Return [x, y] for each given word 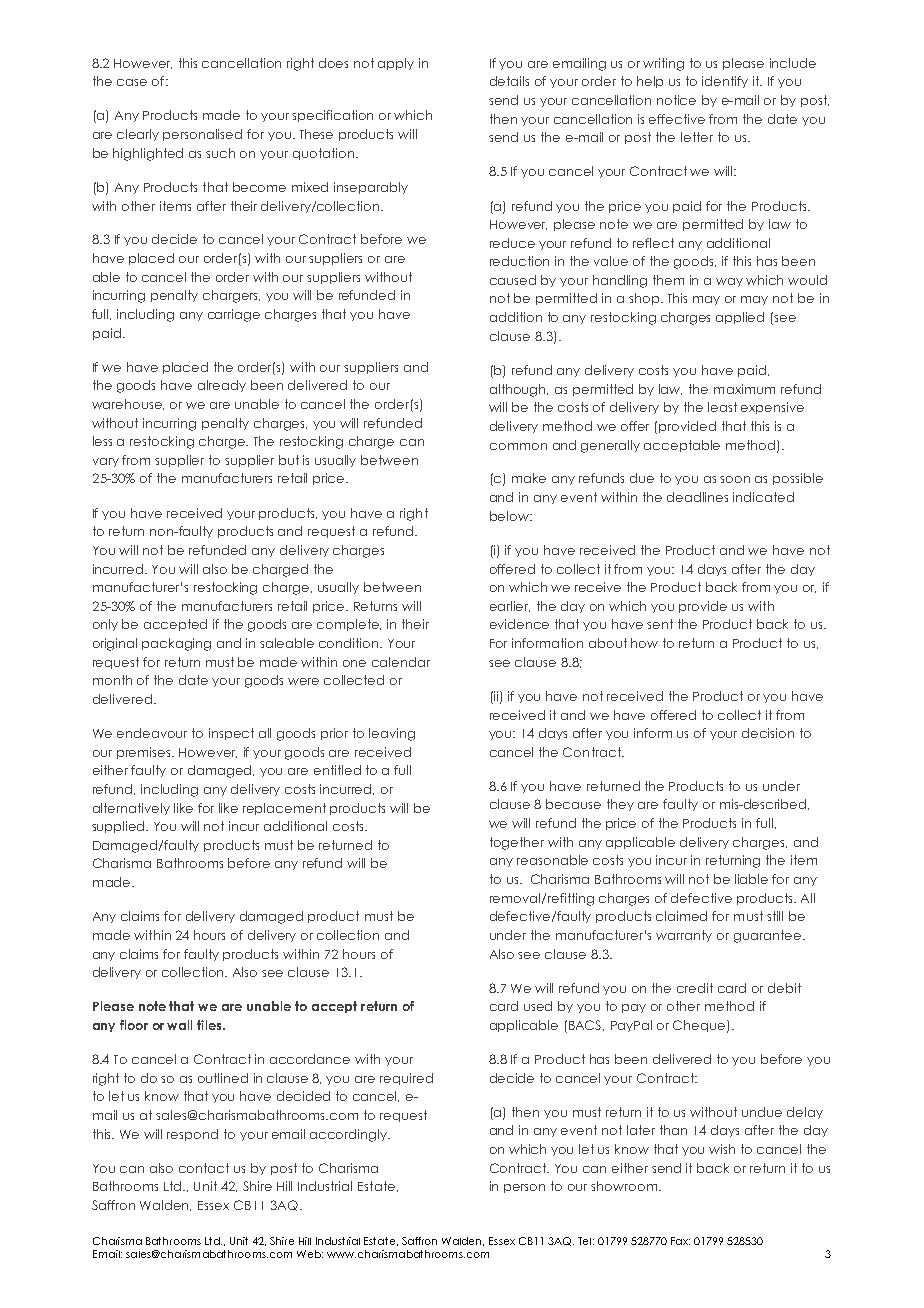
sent [660, 624]
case [132, 82]
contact [204, 1168]
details [509, 81]
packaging [176, 644]
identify [725, 82]
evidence [519, 624]
